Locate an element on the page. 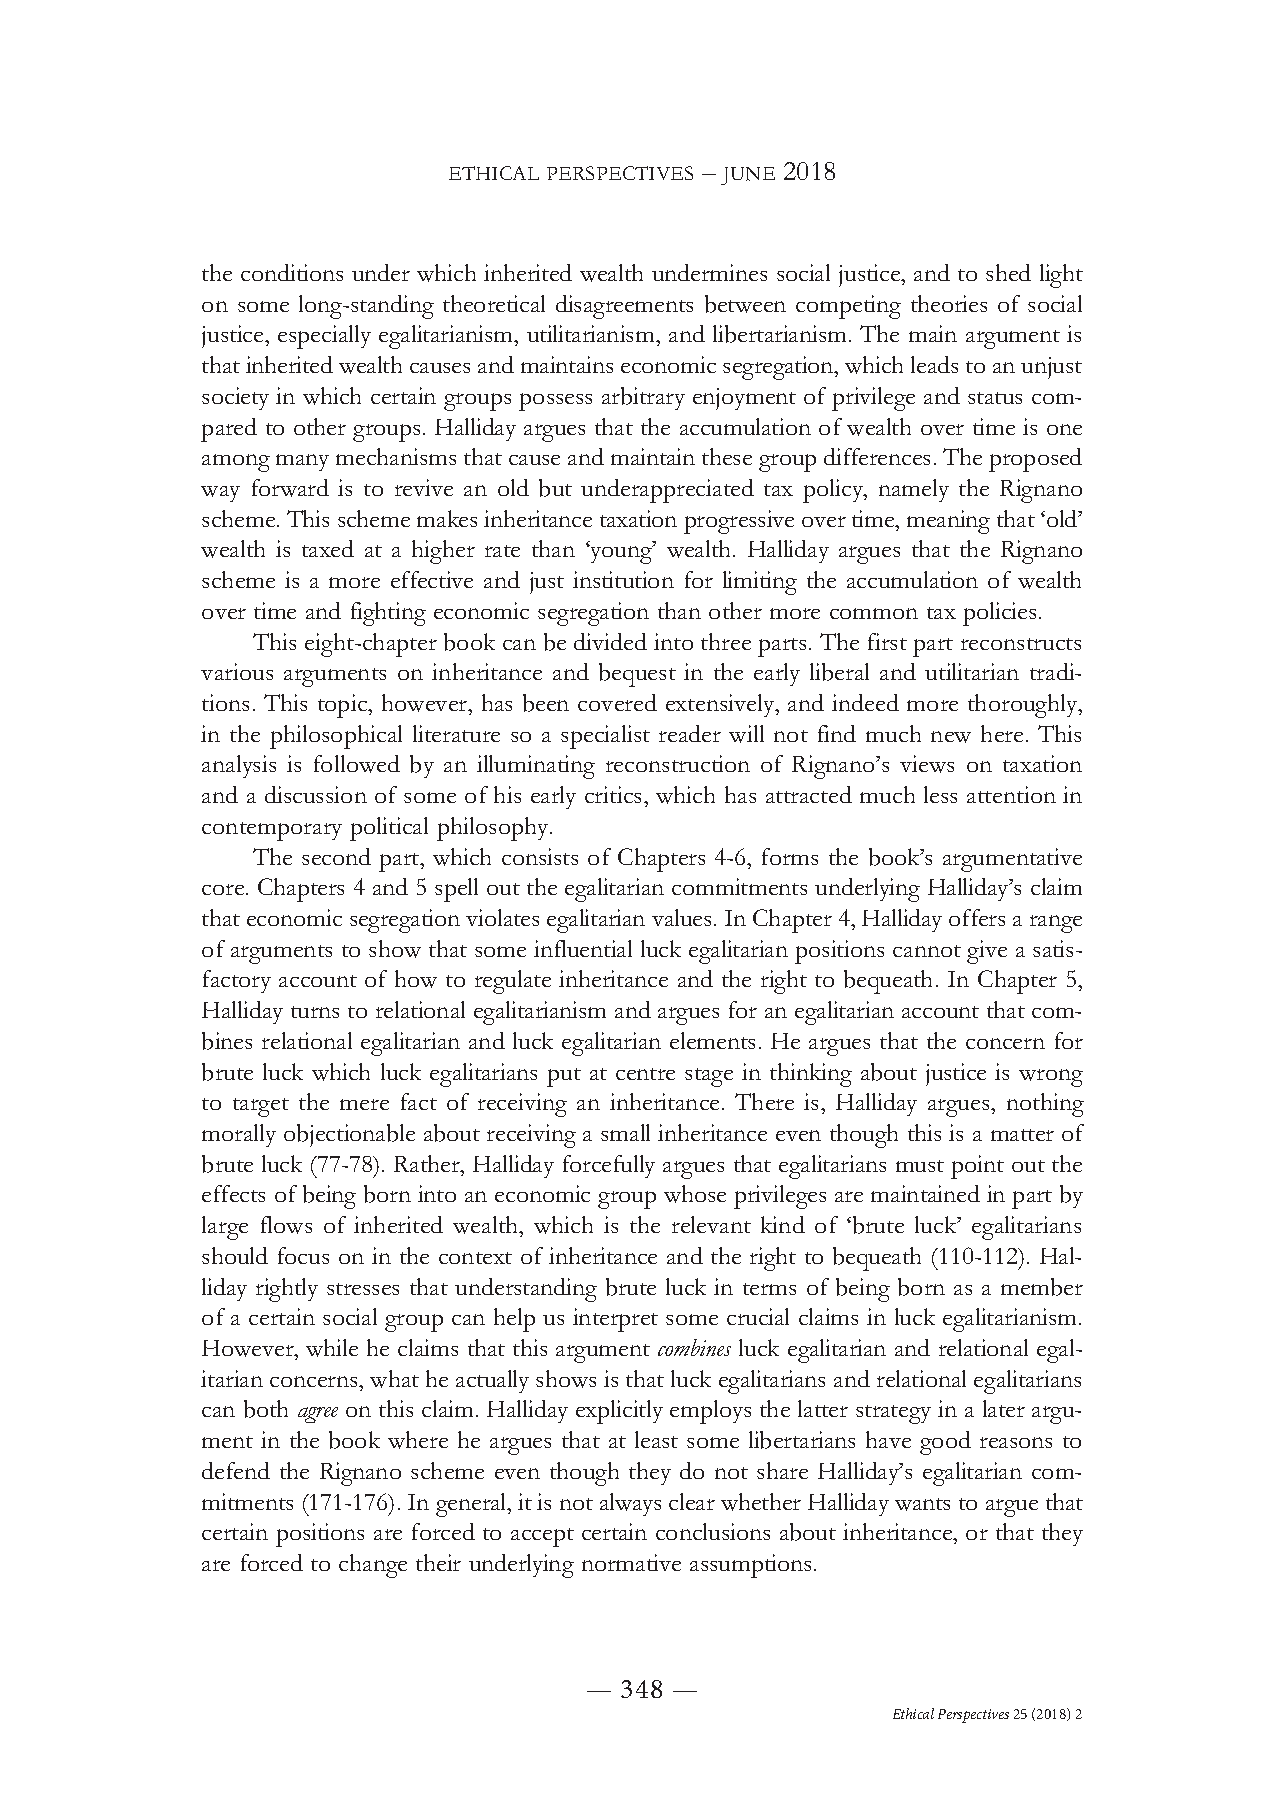 This image has height=1800, width=1285. second is located at coordinates (336, 856).
